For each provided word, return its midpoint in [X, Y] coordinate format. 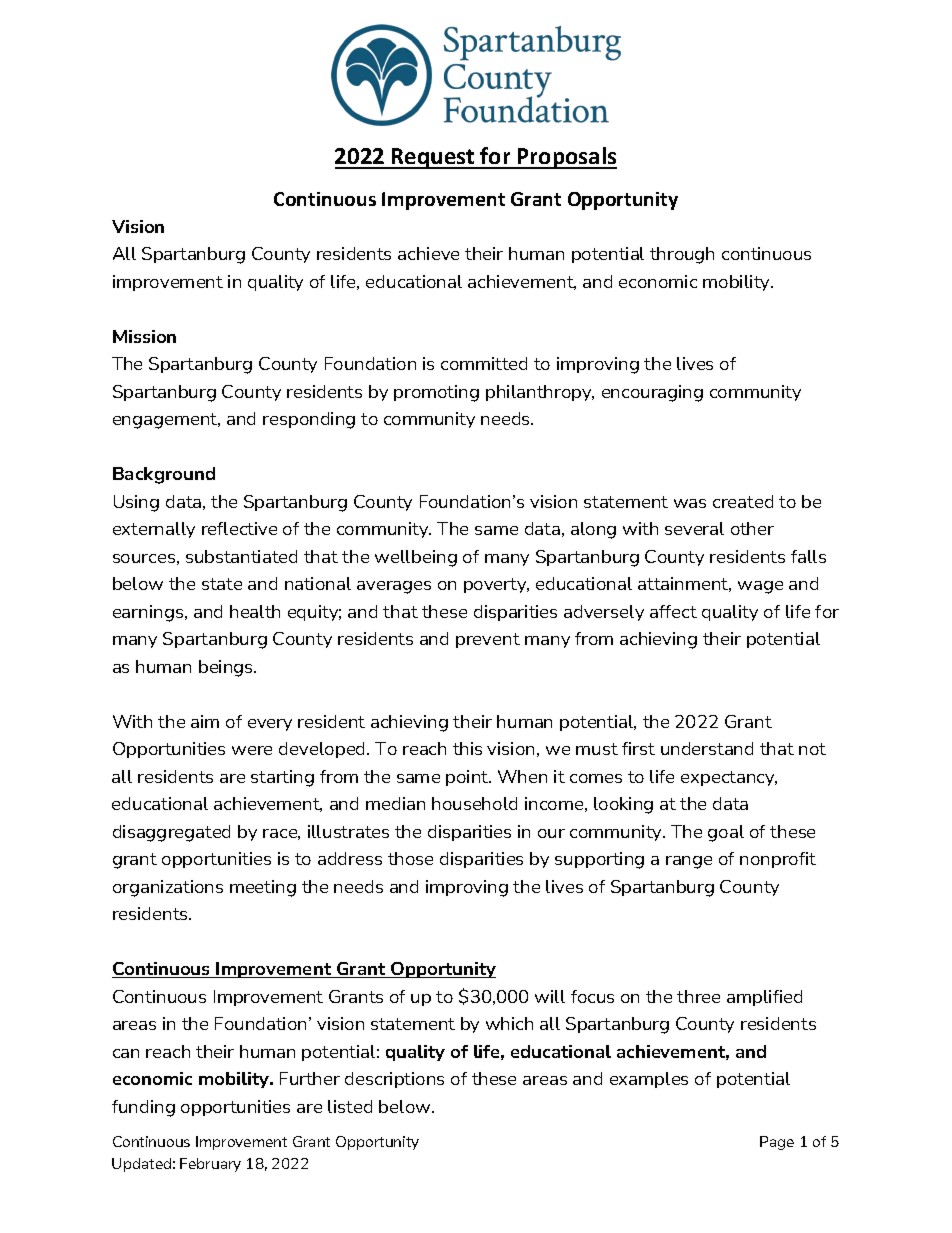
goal [726, 833]
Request [433, 158]
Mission [144, 336]
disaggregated [171, 833]
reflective [239, 528]
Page [777, 1143]
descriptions [394, 1080]
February [210, 1165]
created [743, 501]
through [682, 255]
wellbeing [416, 558]
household [474, 803]
